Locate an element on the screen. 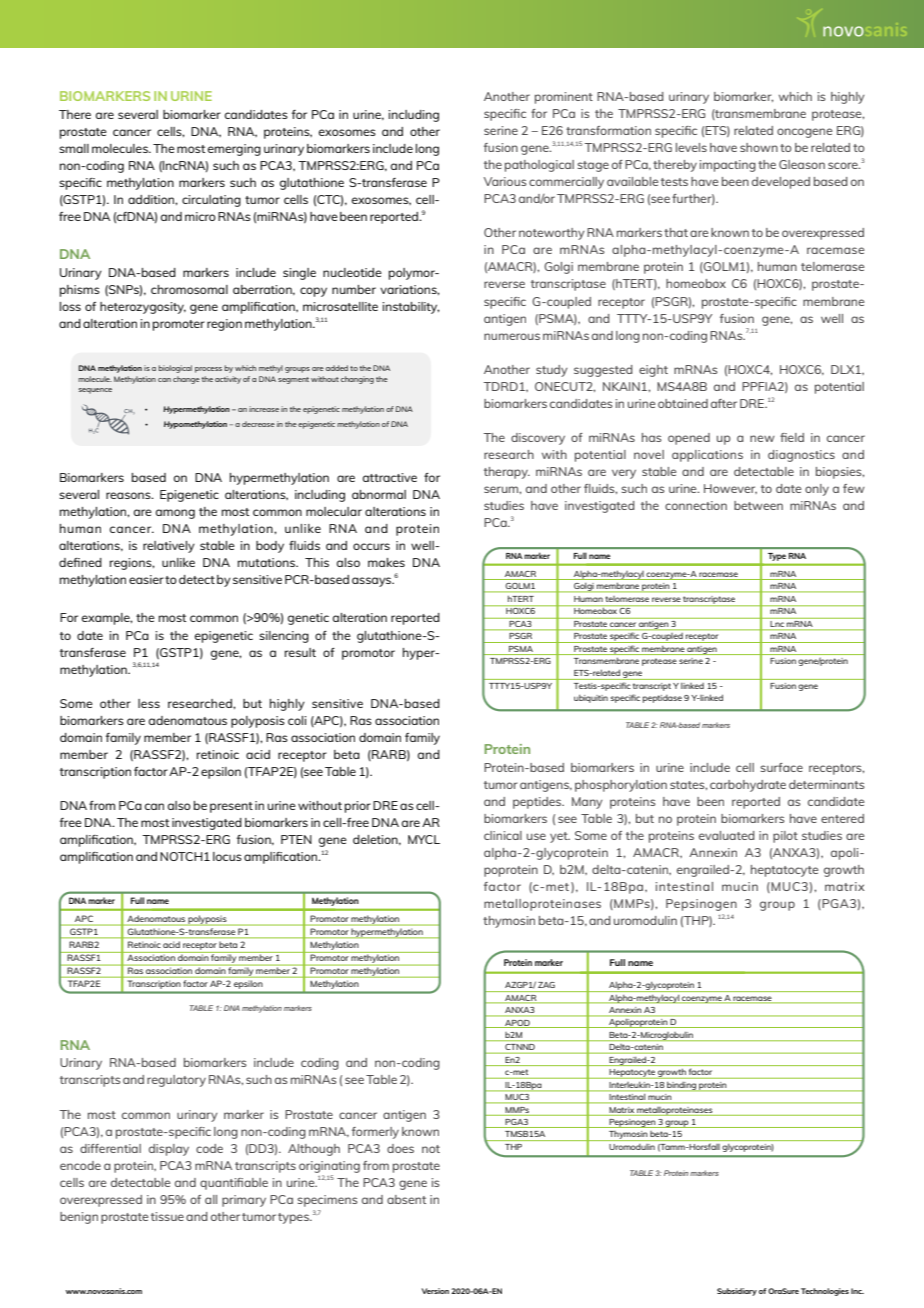 Image resolution: width=924 pixels, height=1308 pixels. tissue is located at coordinates (167, 1216).
